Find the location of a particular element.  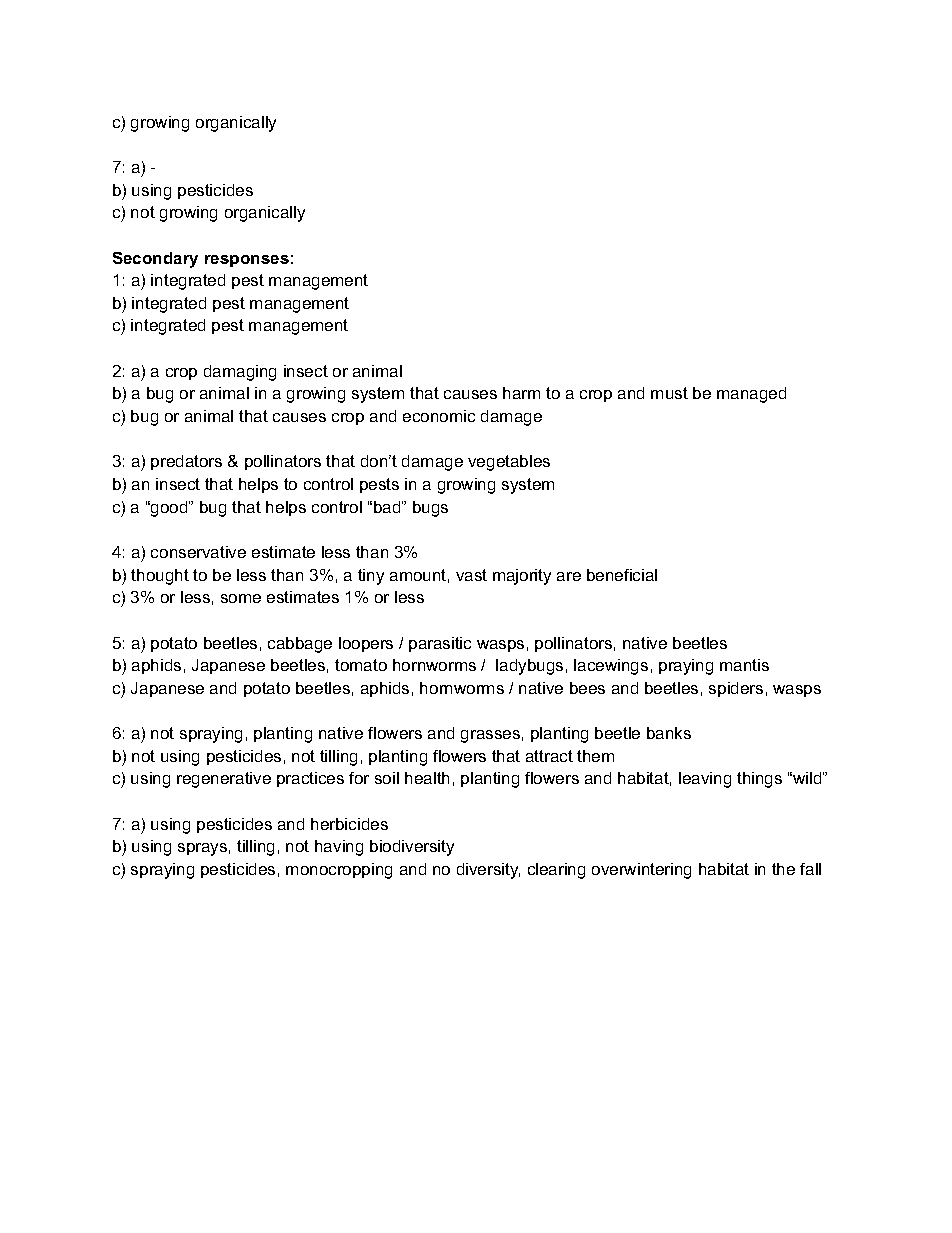

responses is located at coordinates (247, 261).
